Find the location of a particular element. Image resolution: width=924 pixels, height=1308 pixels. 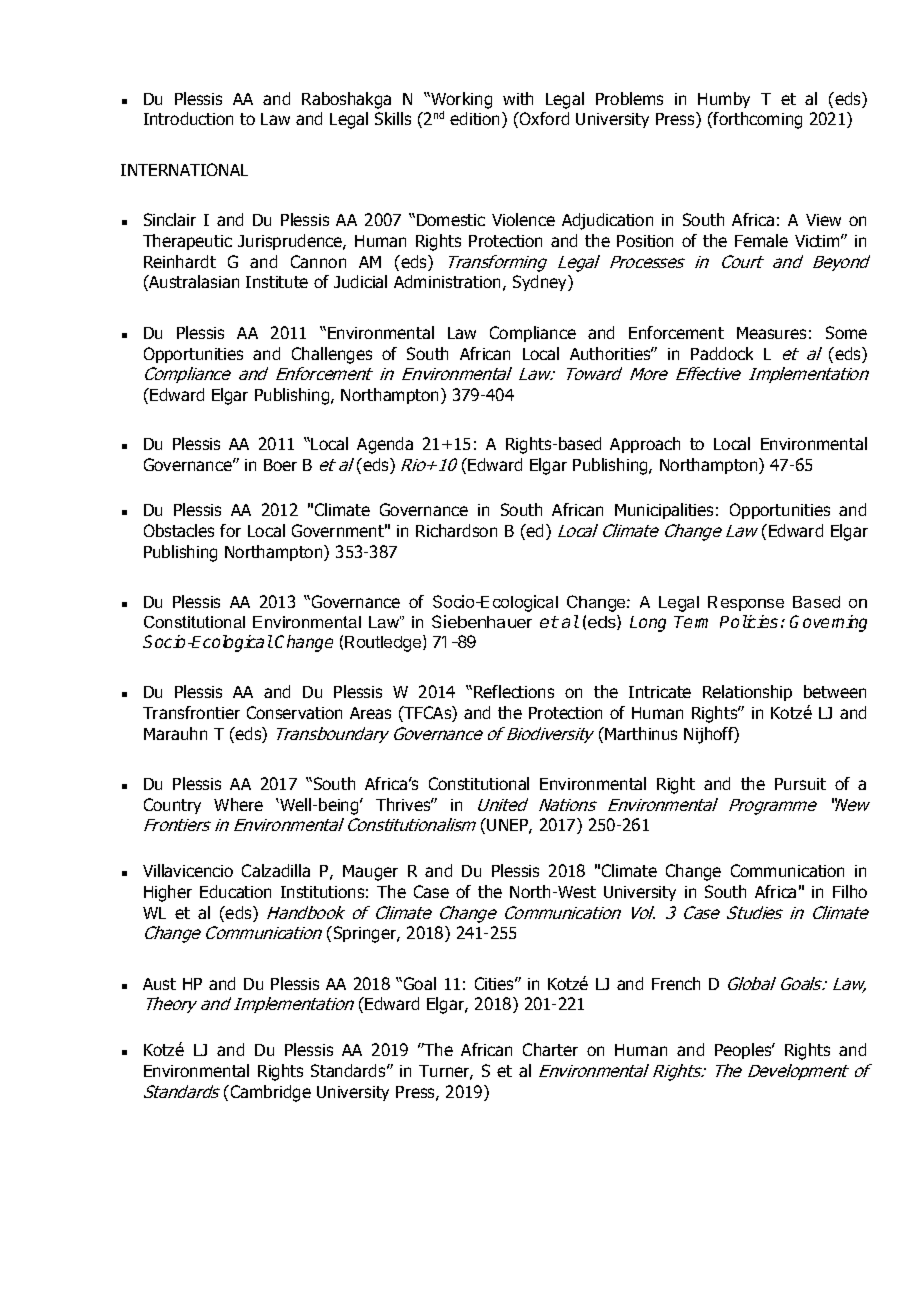

Reflections is located at coordinates (514, 691).
